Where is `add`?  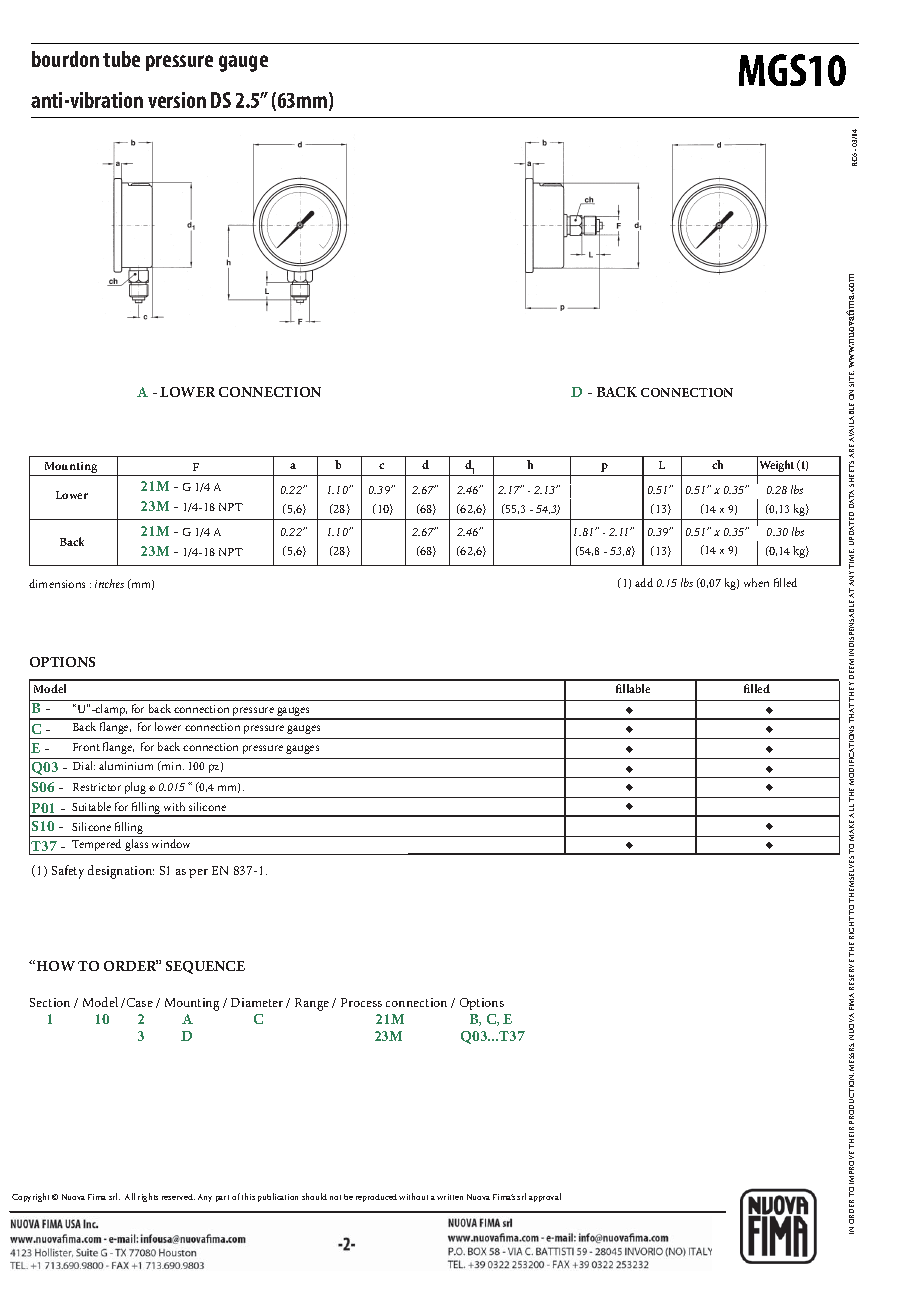
add is located at coordinates (644, 582).
